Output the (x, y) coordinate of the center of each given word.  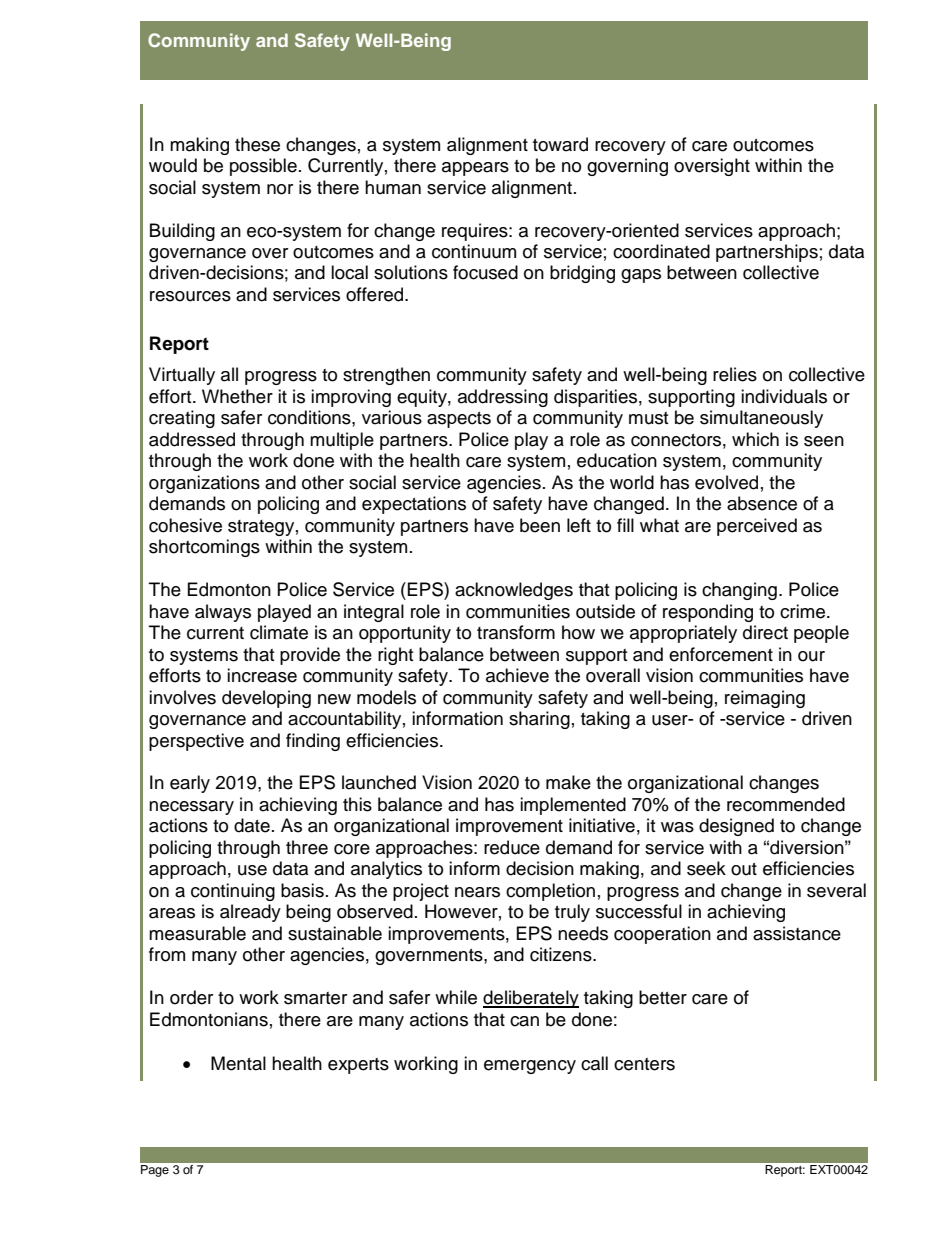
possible (263, 167)
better (663, 997)
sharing (539, 720)
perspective (196, 742)
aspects (459, 420)
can (524, 1021)
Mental (238, 1063)
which (755, 439)
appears (475, 169)
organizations (204, 484)
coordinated (661, 251)
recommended (786, 804)
